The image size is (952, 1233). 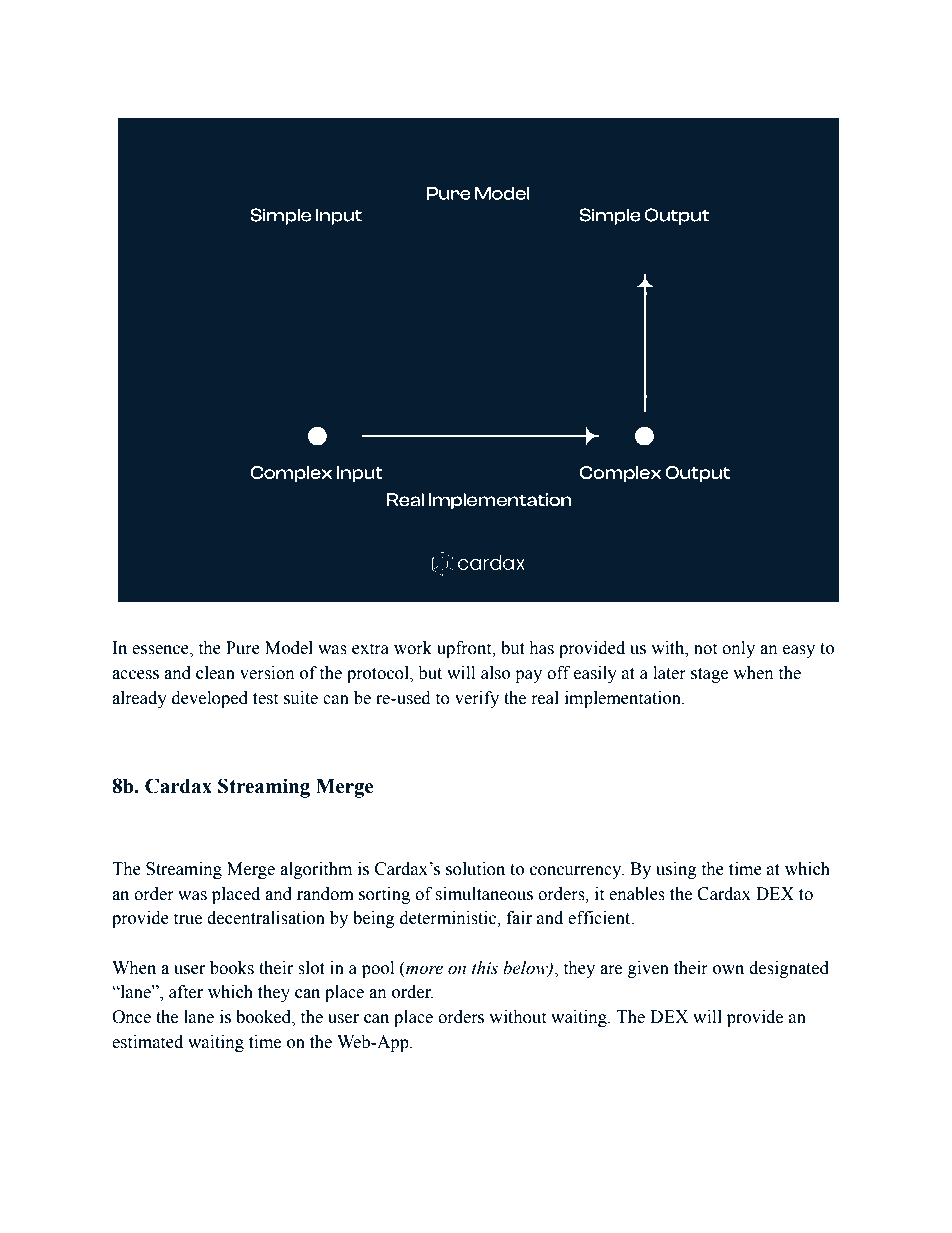 What do you see at coordinates (316, 870) in the screenshot?
I see `algorithm` at bounding box center [316, 870].
